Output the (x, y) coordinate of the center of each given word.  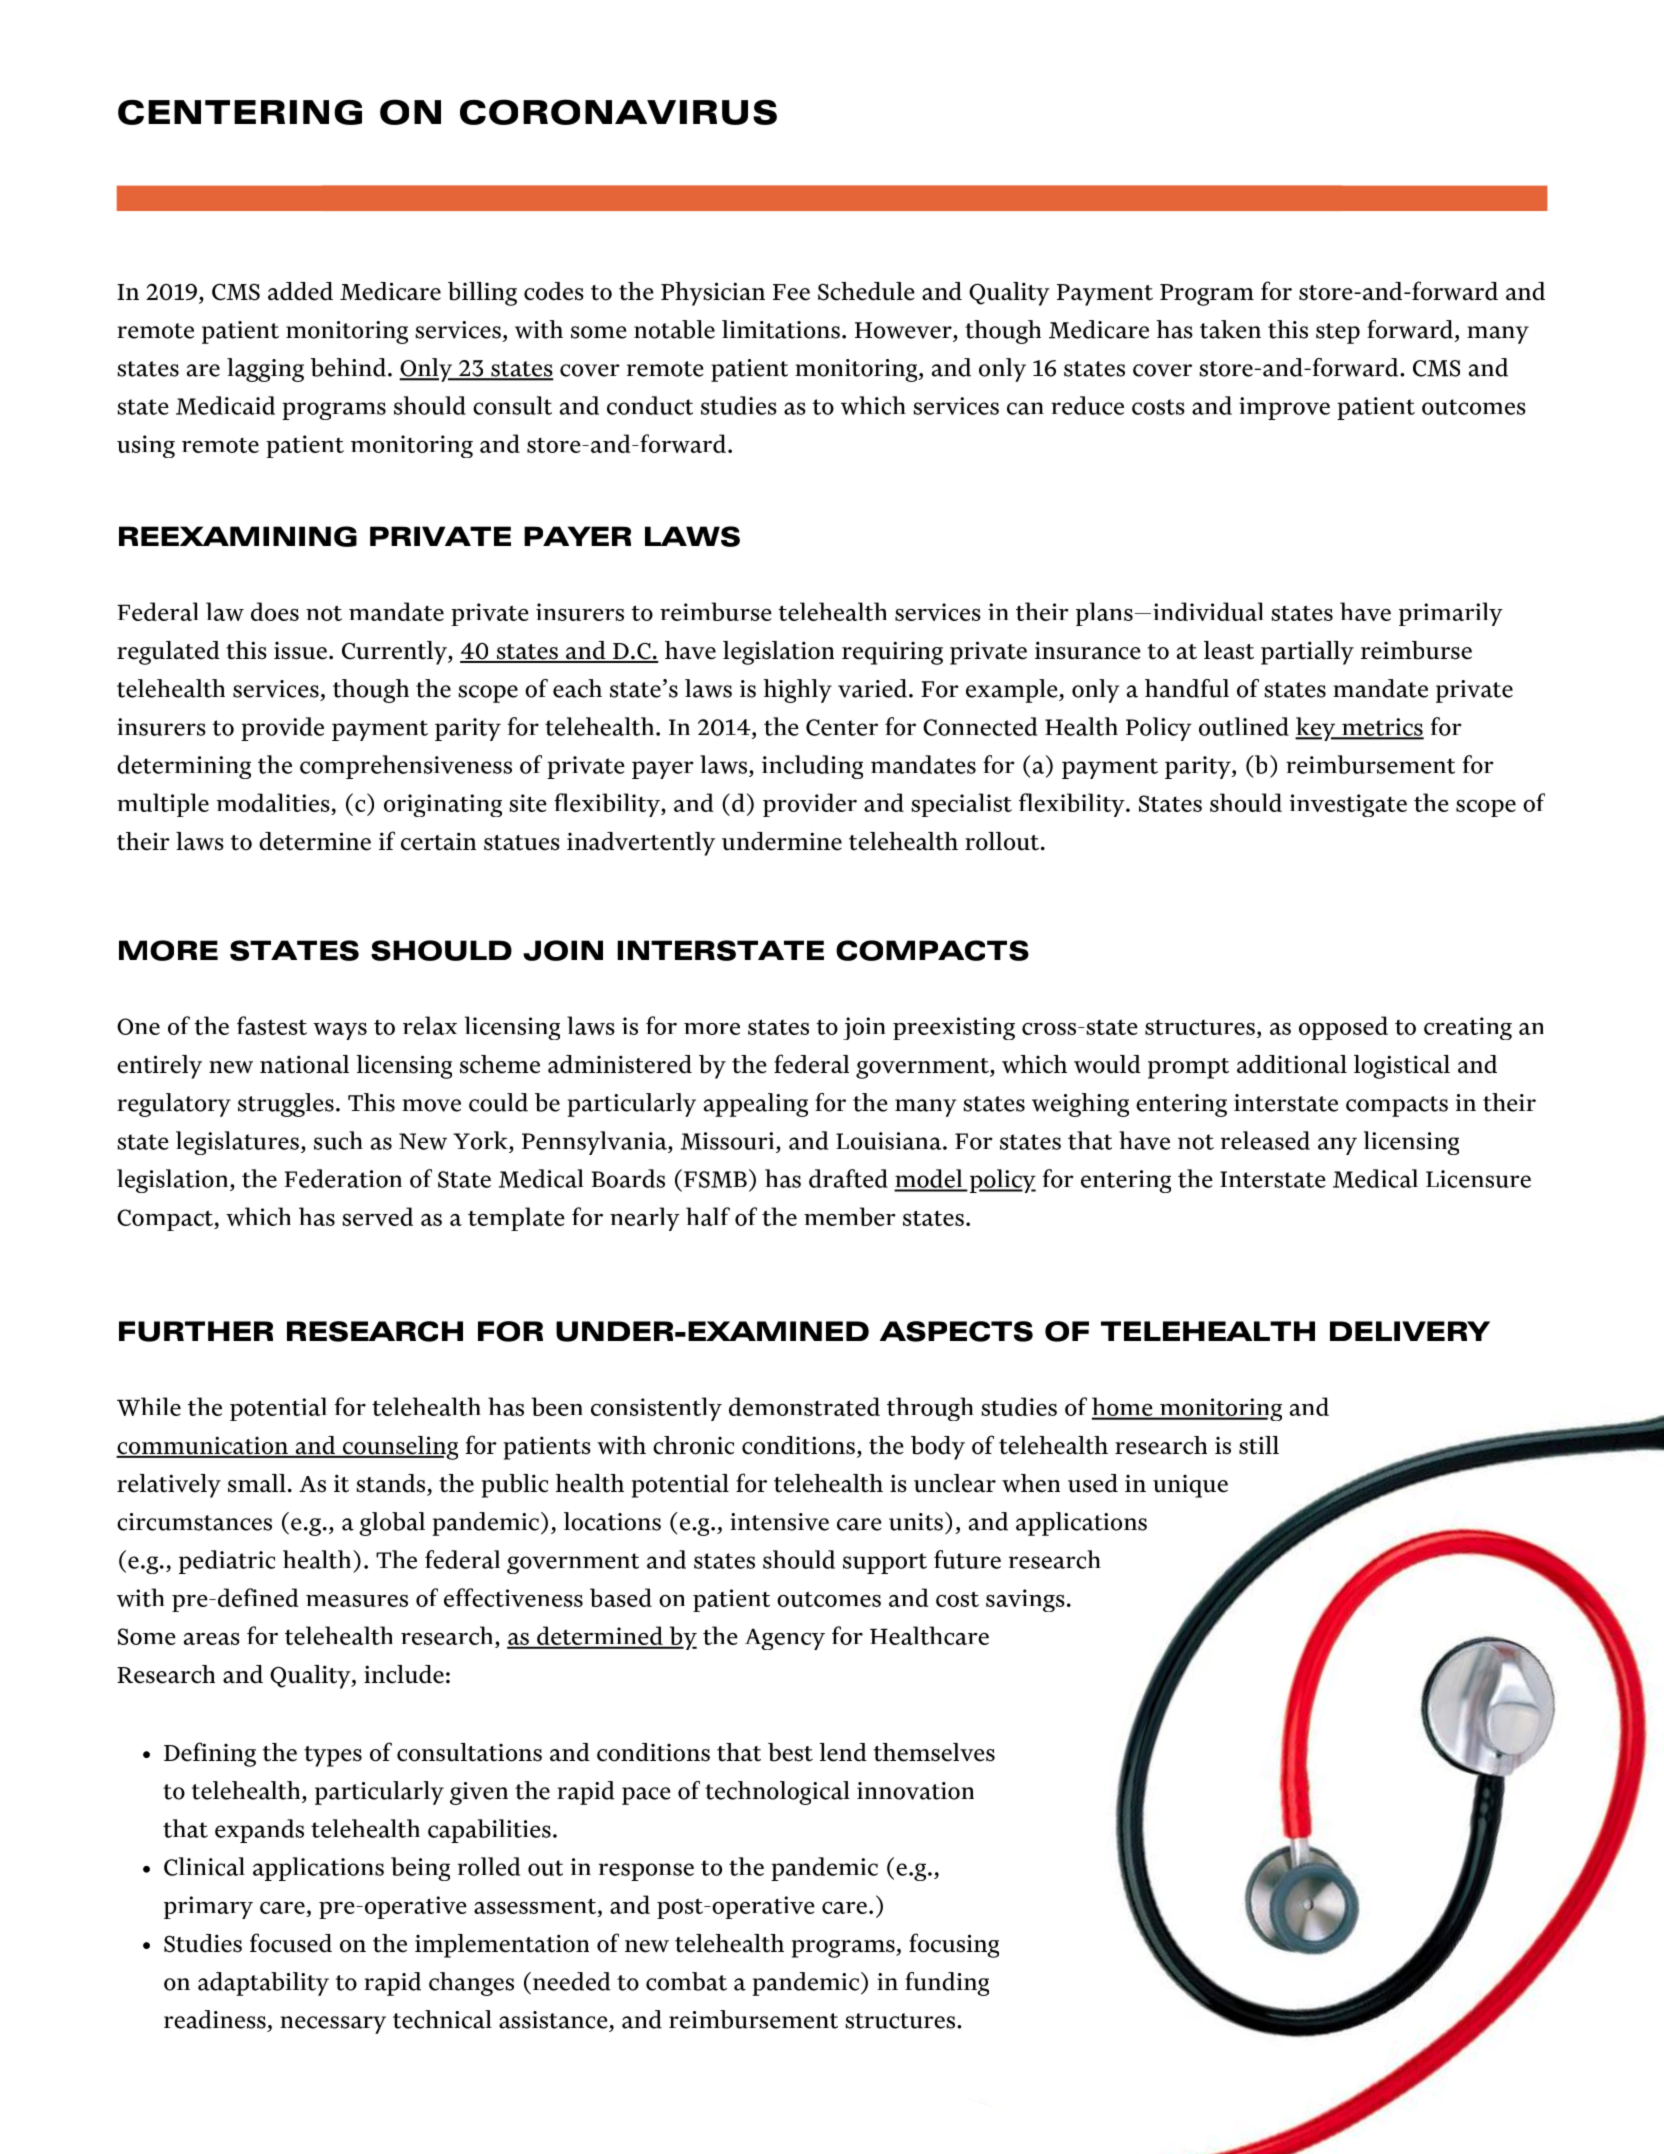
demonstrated (804, 1406)
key (1316, 729)
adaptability (263, 1984)
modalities (273, 802)
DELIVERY (1410, 1331)
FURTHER (196, 1331)
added (300, 291)
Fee (791, 292)
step (1338, 333)
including (812, 767)
